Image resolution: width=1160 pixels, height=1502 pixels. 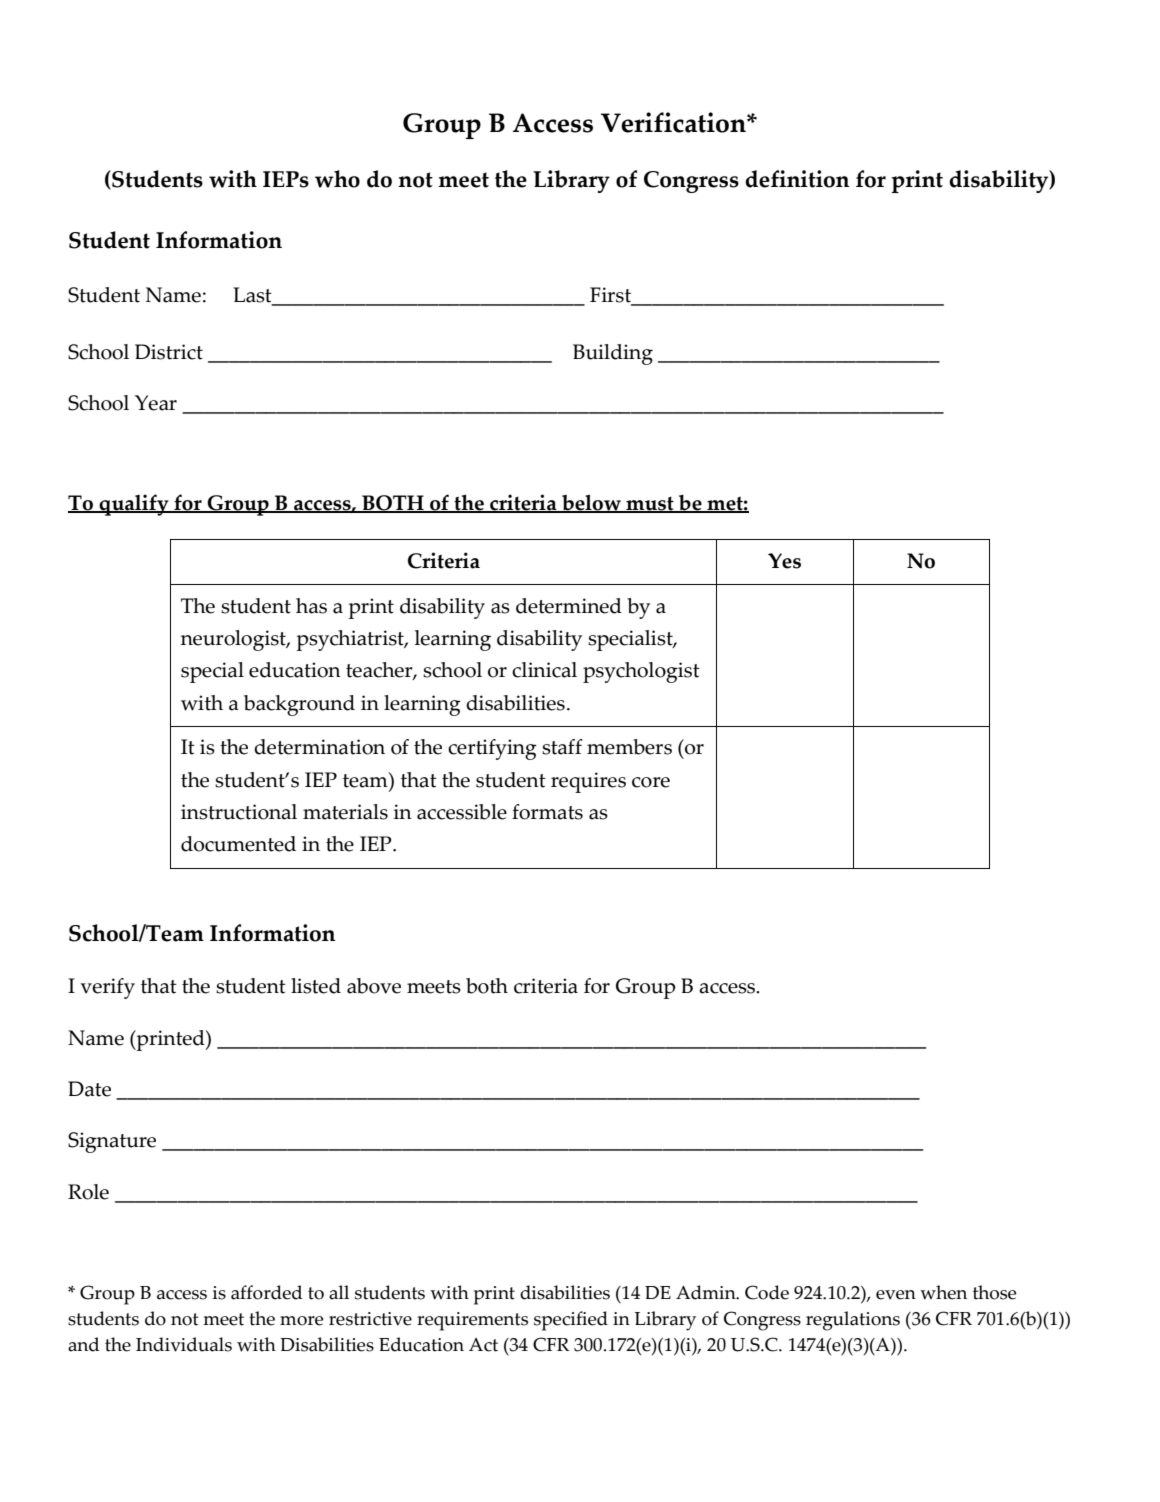 What do you see at coordinates (374, 986) in the screenshot?
I see `above` at bounding box center [374, 986].
